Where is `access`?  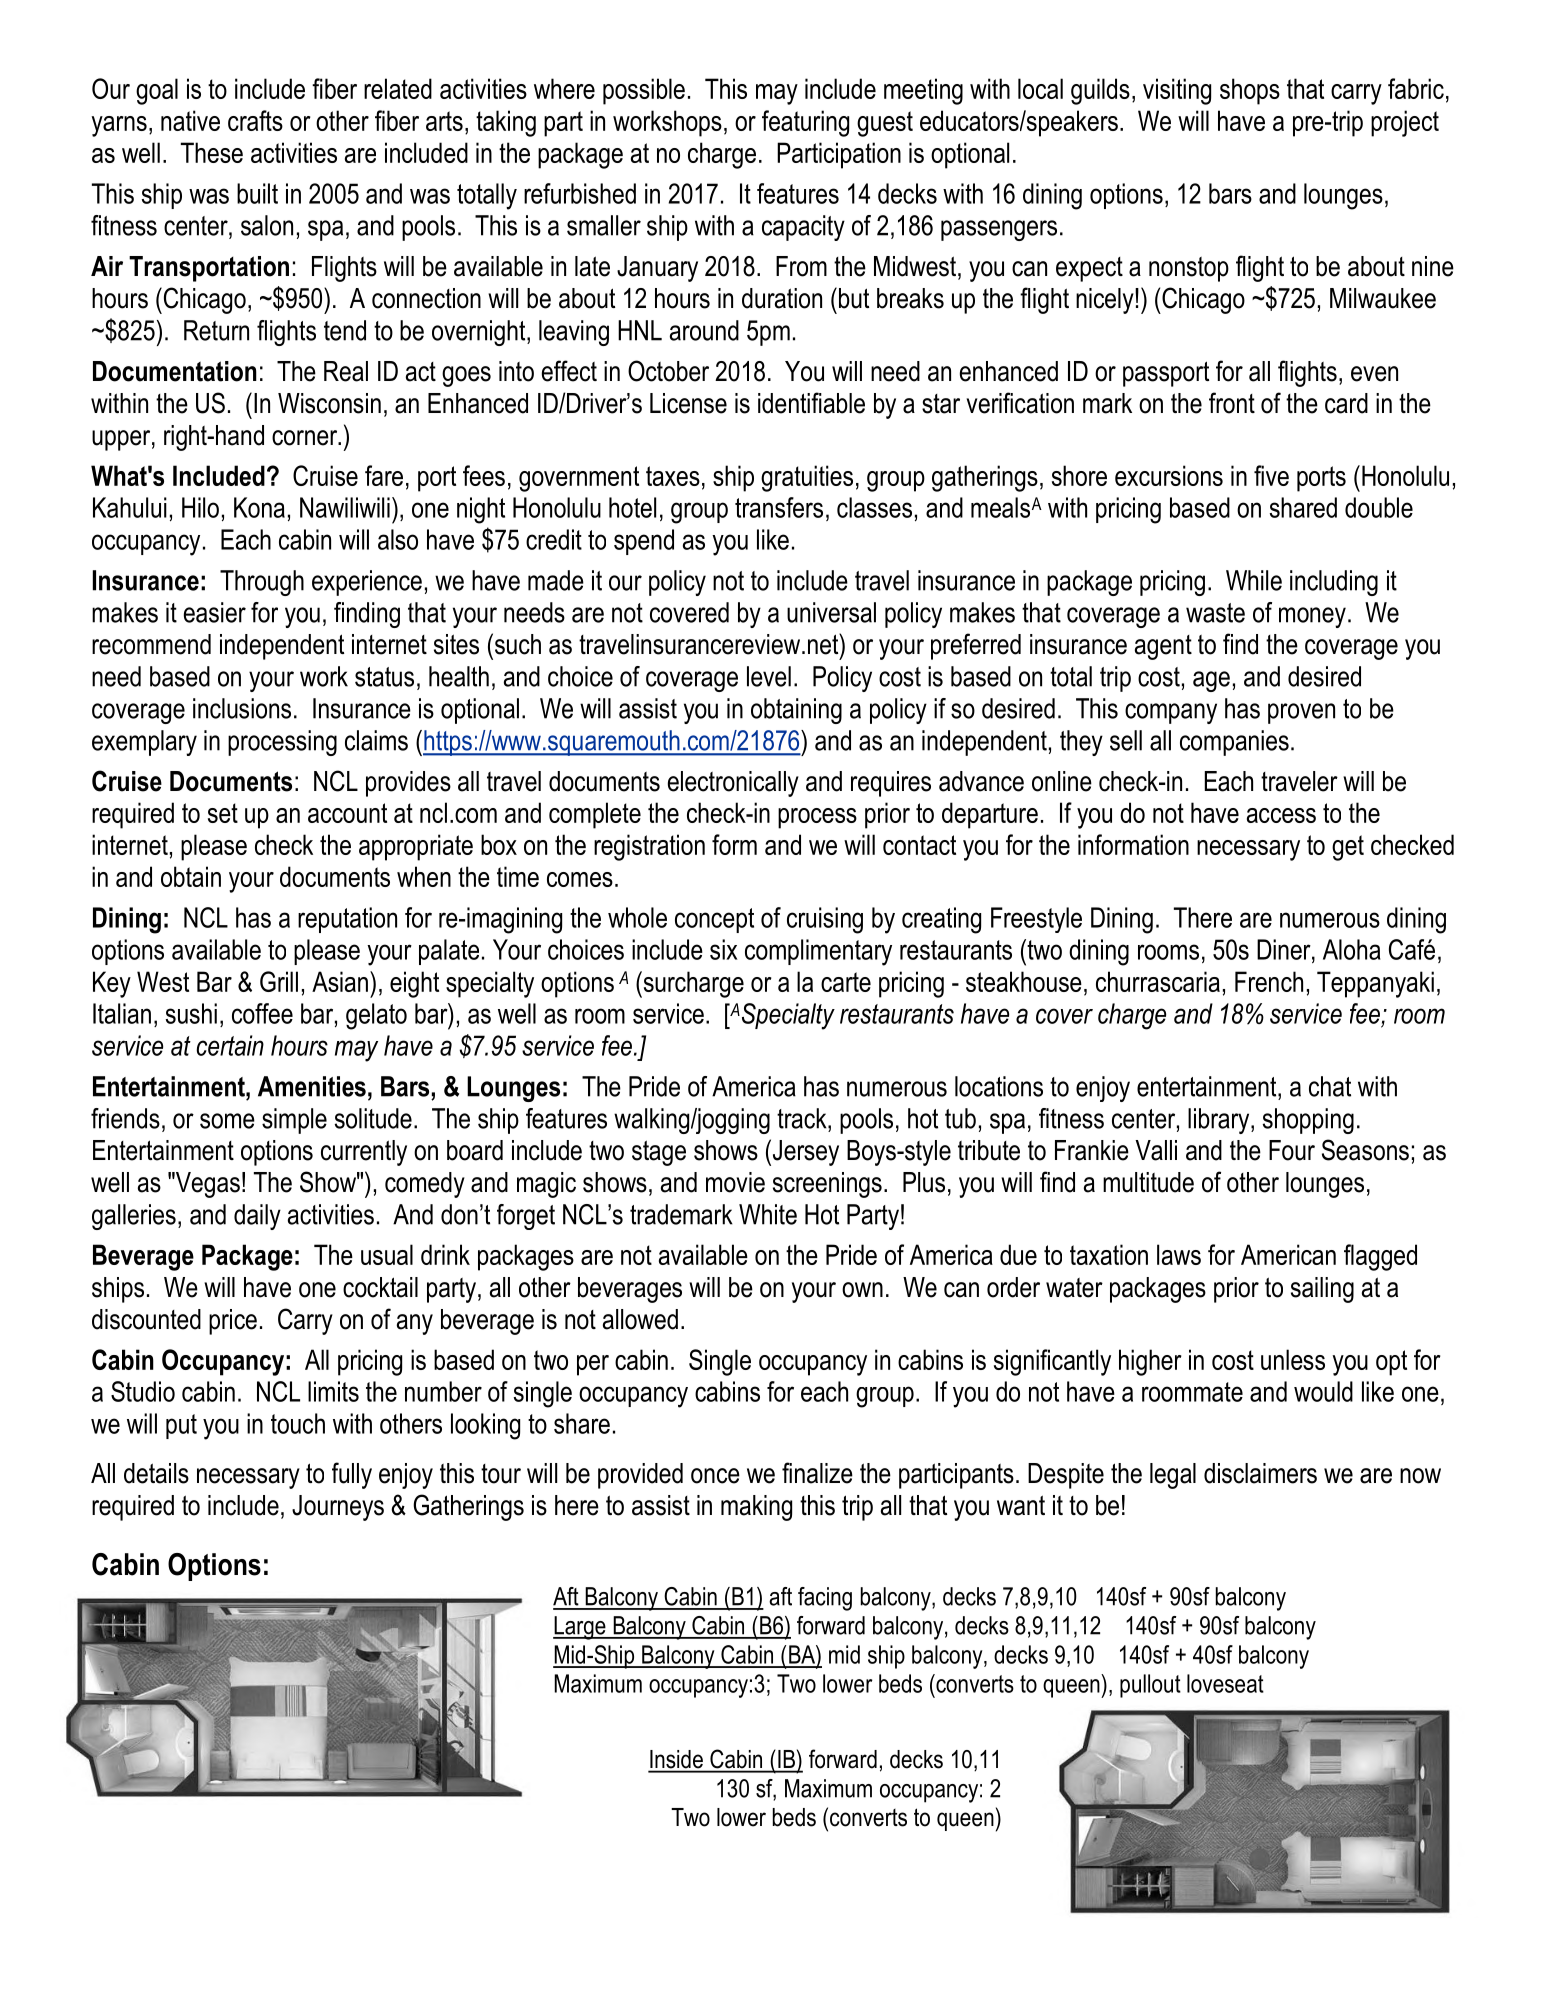
access is located at coordinates (1281, 815).
